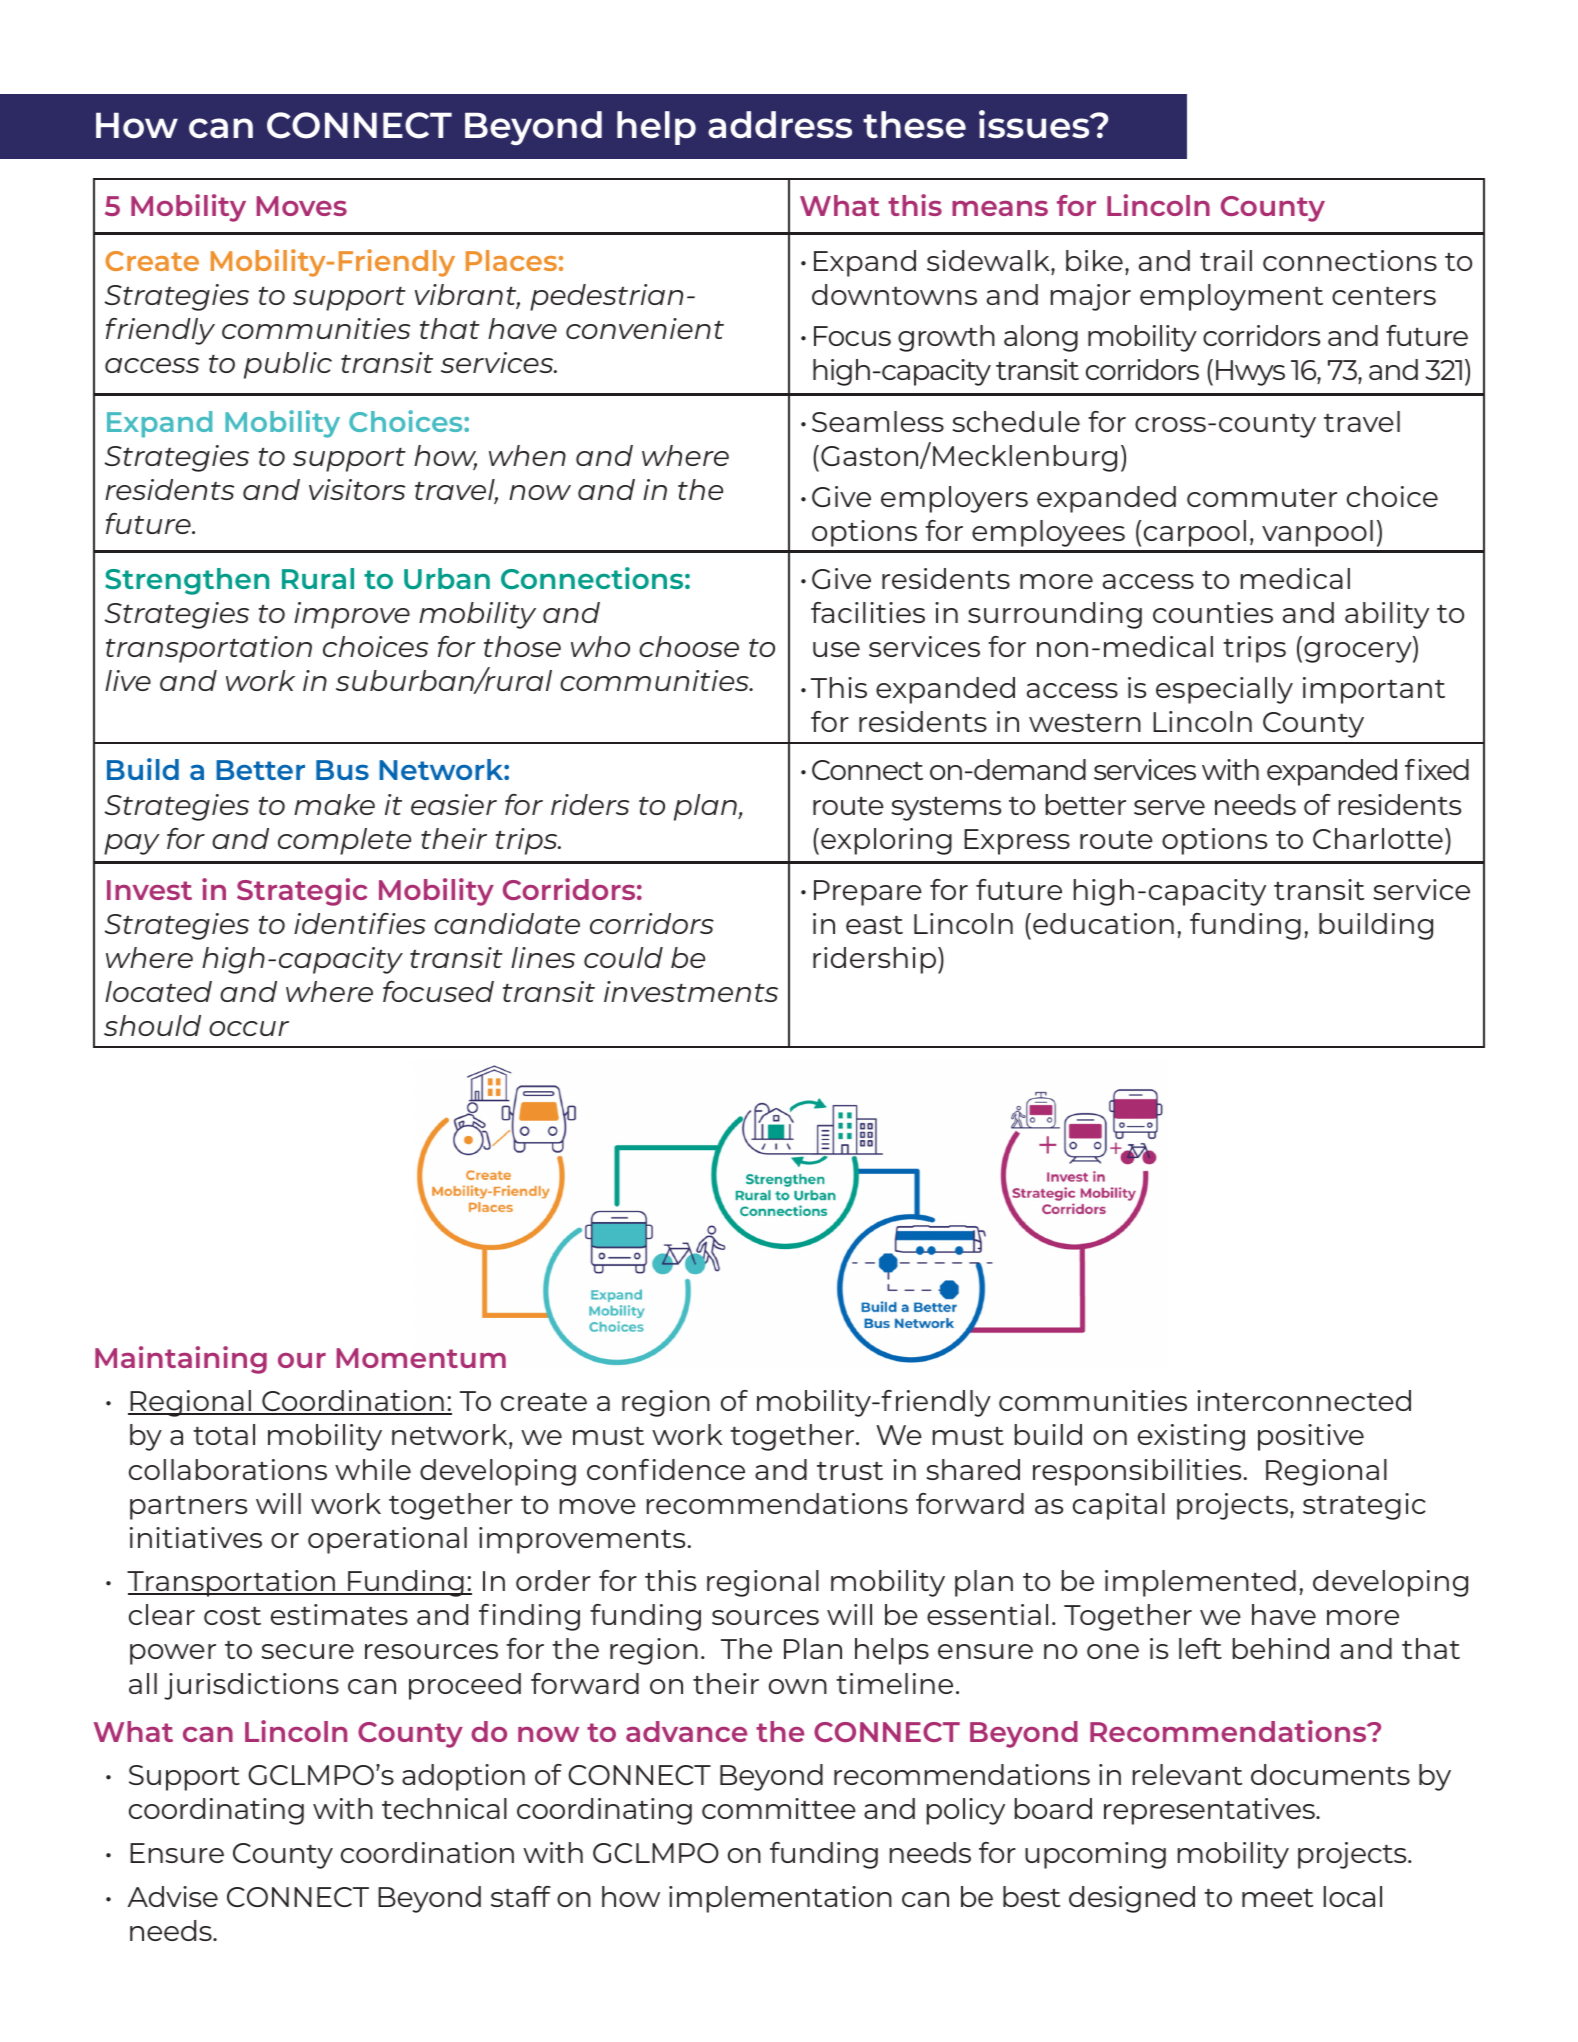 The image size is (1578, 2042). Describe the element at coordinates (850, 1471) in the screenshot. I see `trust` at that location.
